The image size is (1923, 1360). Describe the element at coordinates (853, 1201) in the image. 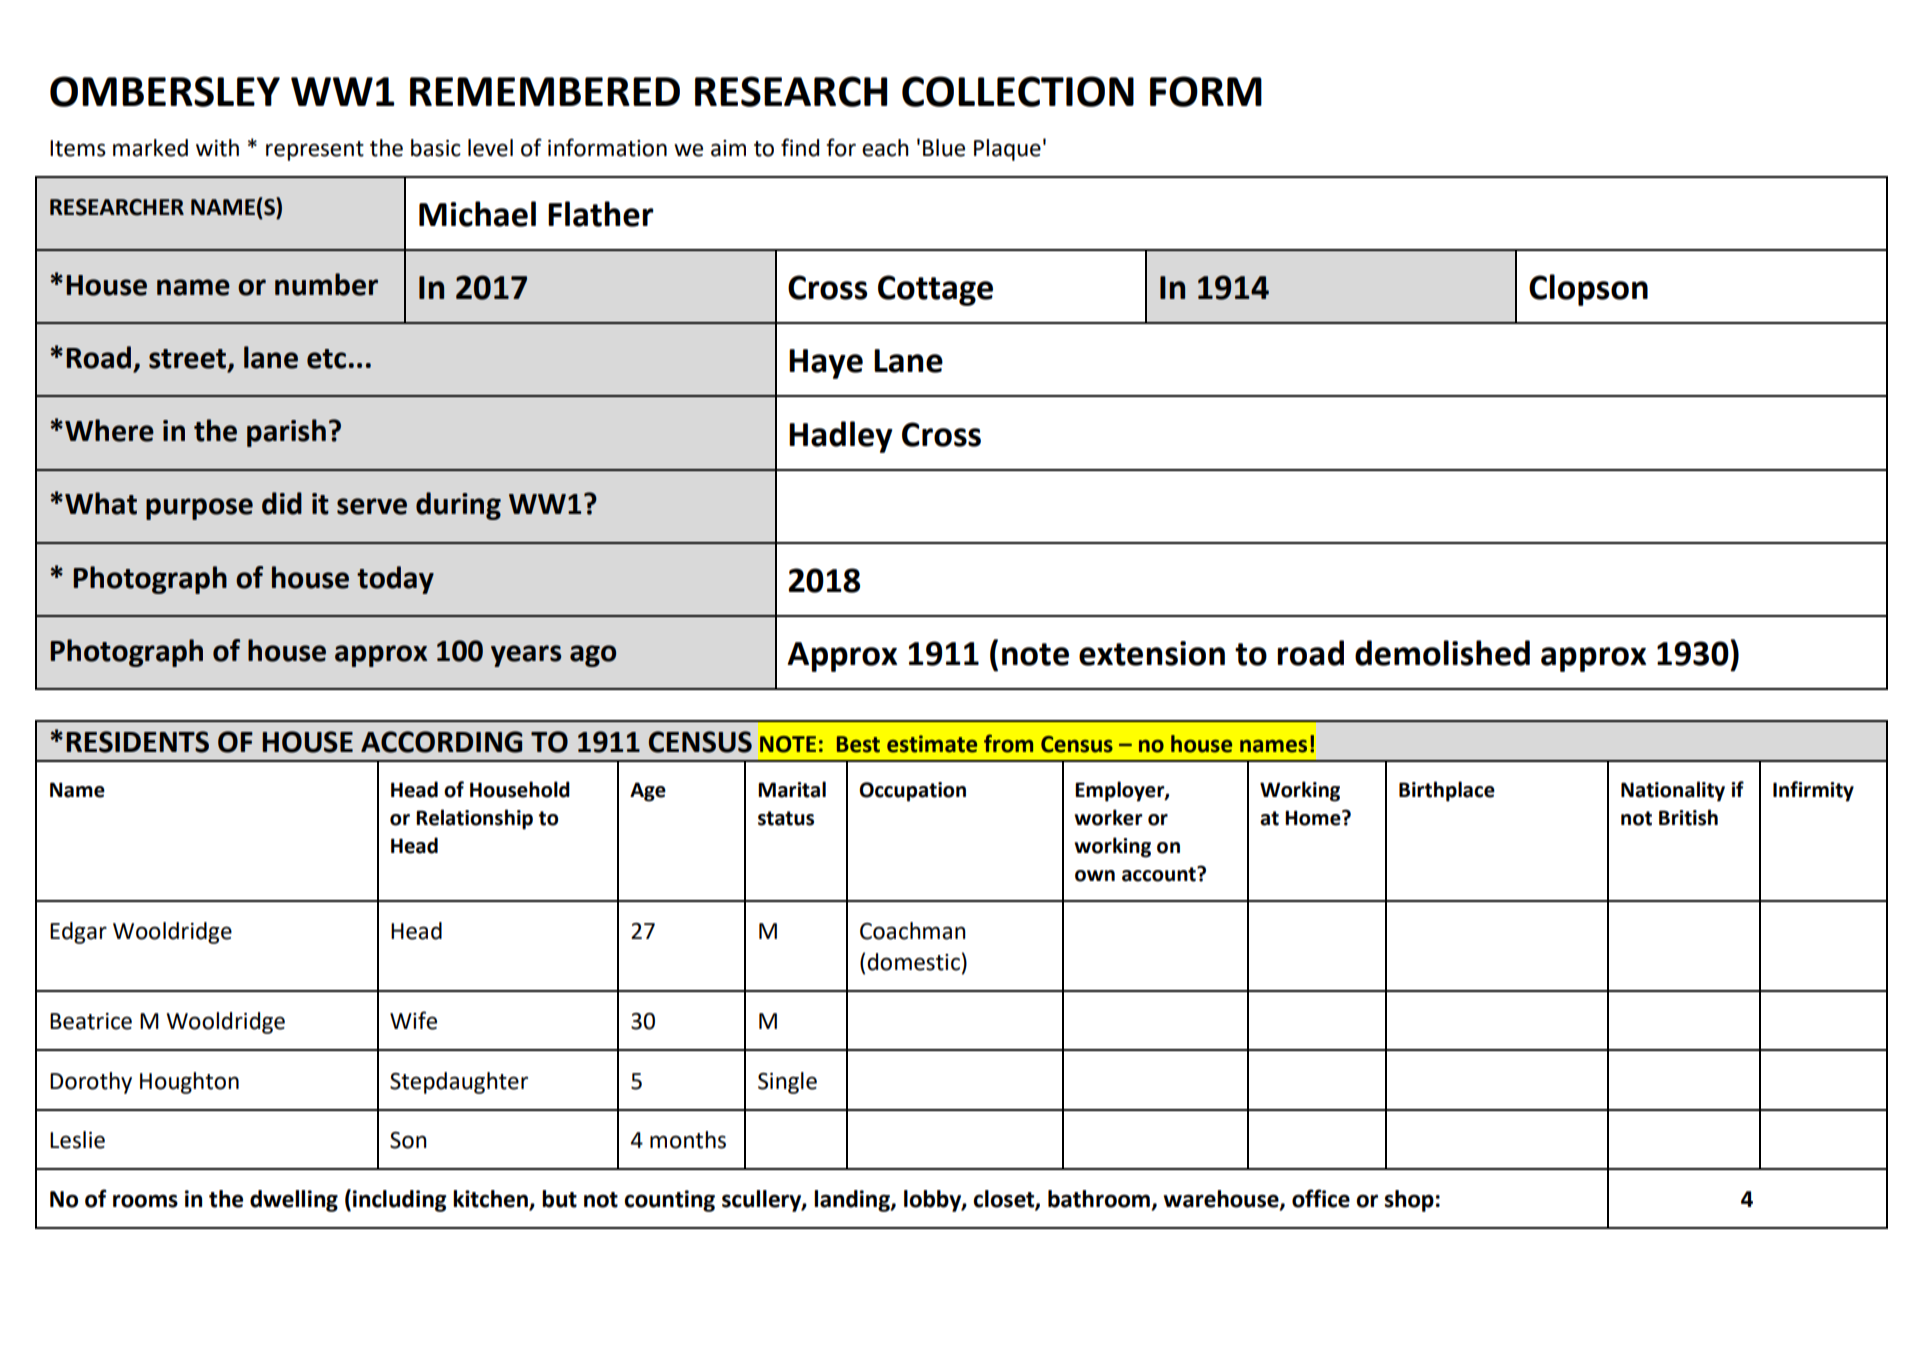

I see `landing` at that location.
